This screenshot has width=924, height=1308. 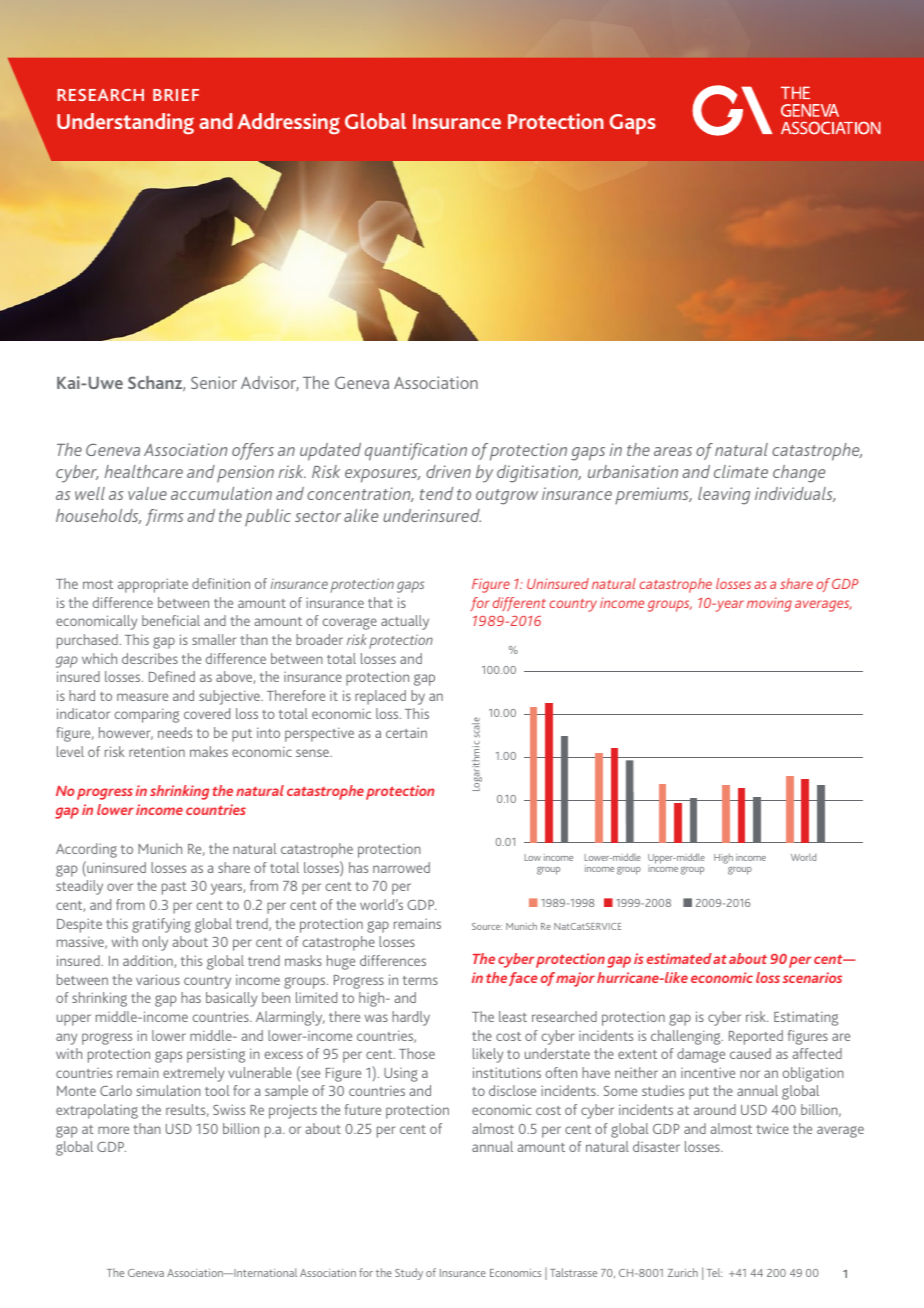 What do you see at coordinates (288, 123) in the screenshot?
I see `Addressing` at bounding box center [288, 123].
